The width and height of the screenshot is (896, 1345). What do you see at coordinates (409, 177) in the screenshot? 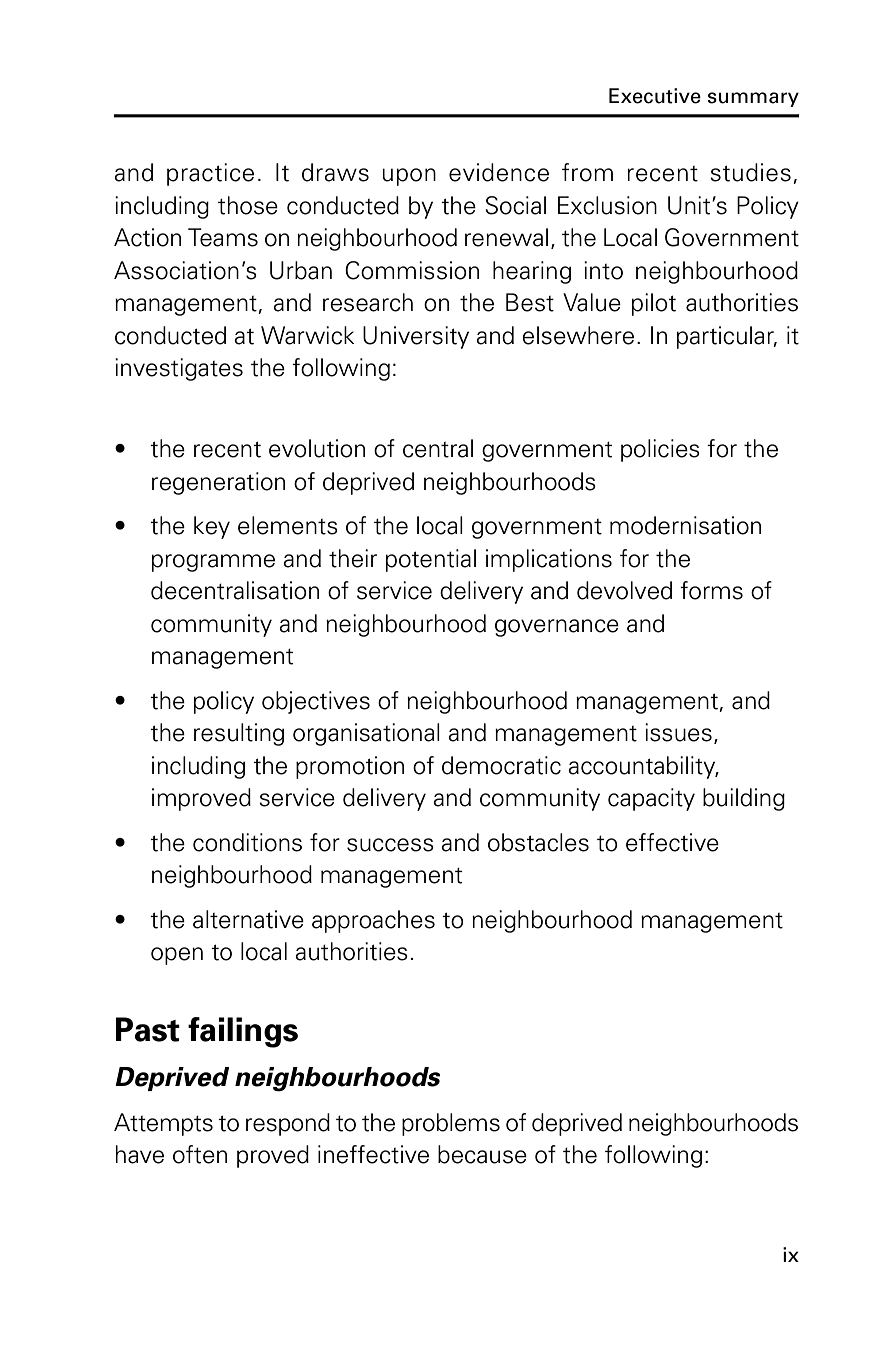
I see `upon` at bounding box center [409, 177].
